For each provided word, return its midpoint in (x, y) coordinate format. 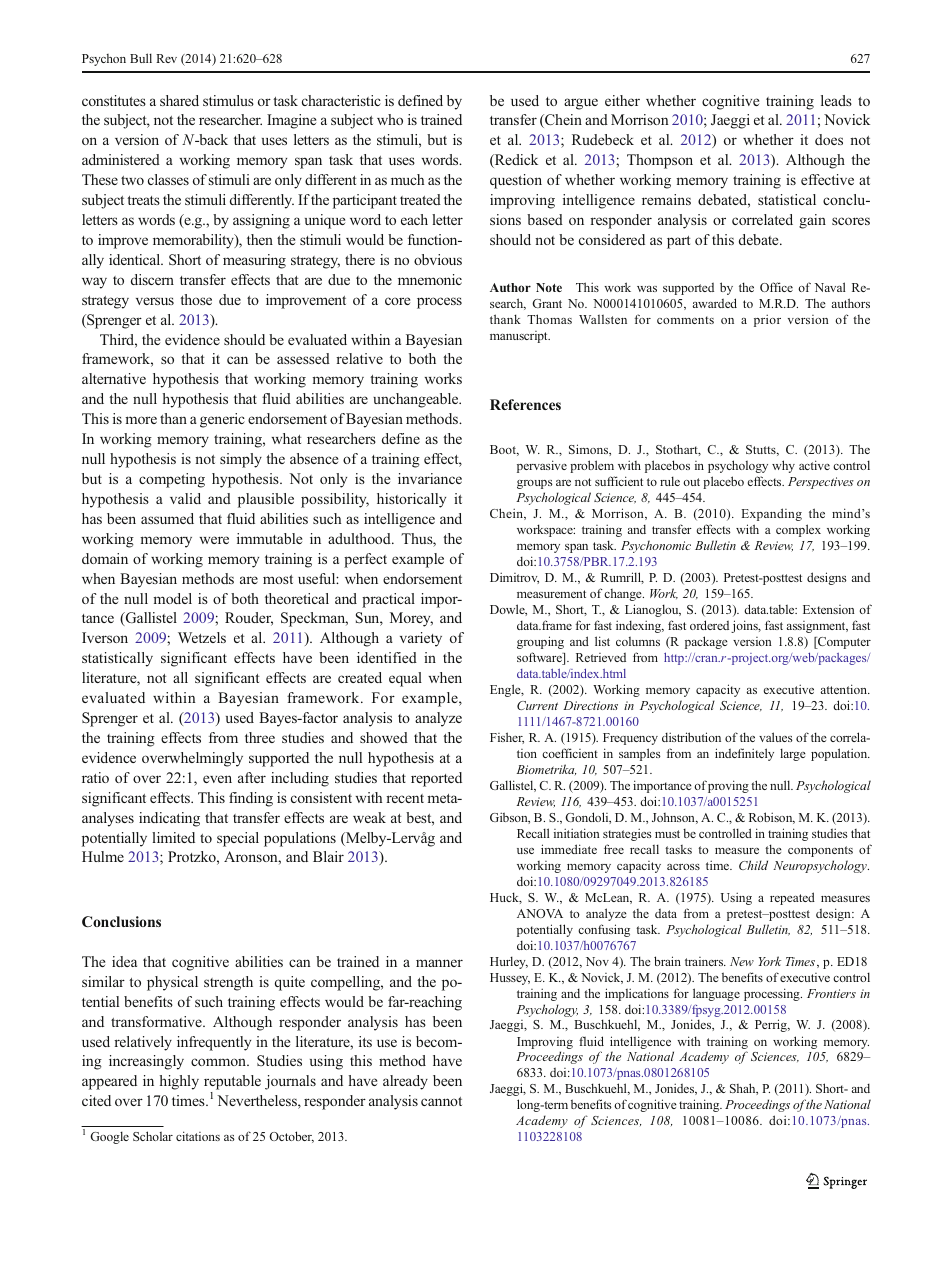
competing (172, 480)
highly (179, 1082)
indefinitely (744, 754)
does (829, 139)
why (783, 466)
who (390, 119)
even (217, 779)
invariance (430, 478)
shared (179, 100)
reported (436, 779)
